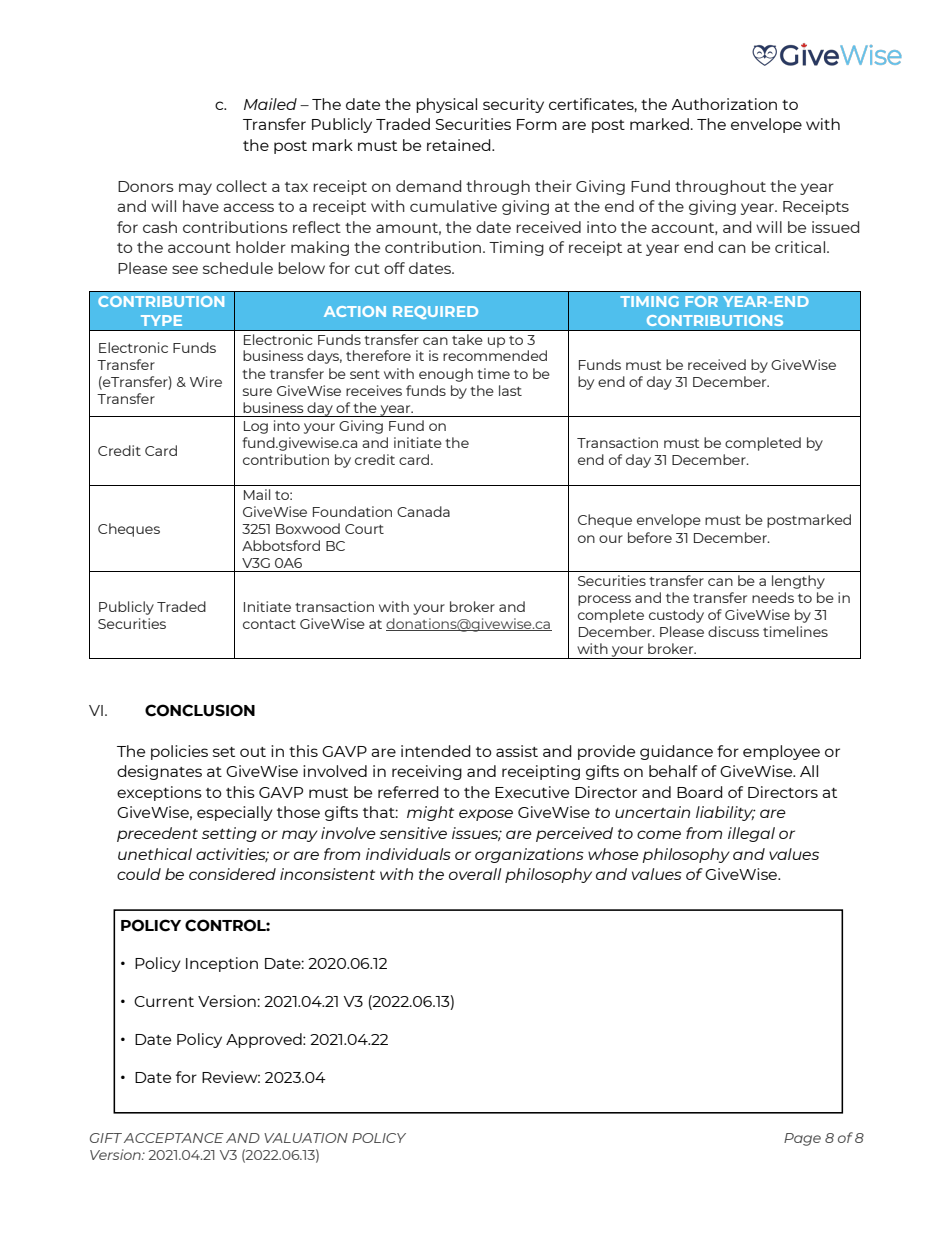  I want to click on TYPE, so click(161, 320).
